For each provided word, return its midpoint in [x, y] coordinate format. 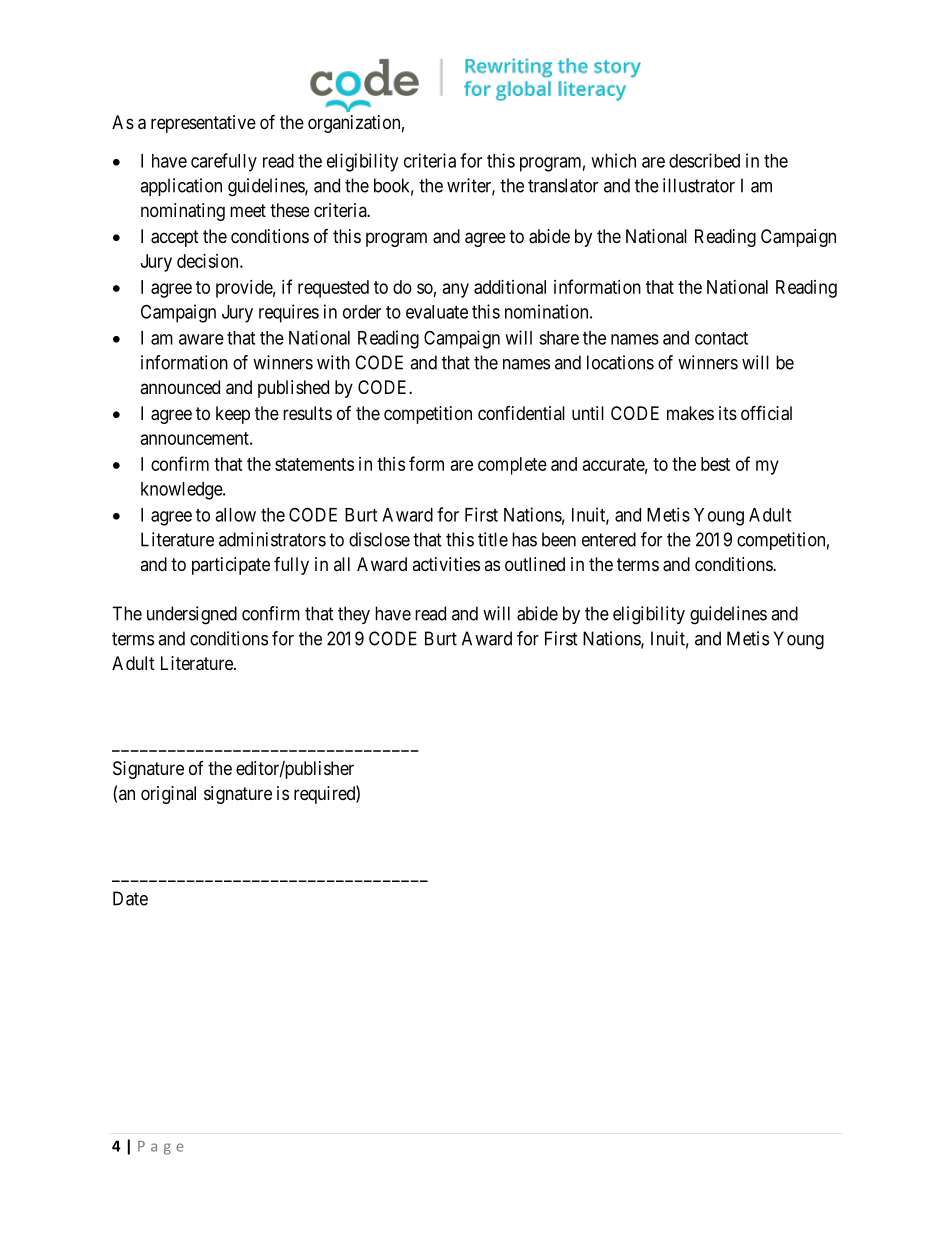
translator [563, 185]
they [354, 615]
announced [180, 387]
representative [203, 124]
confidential [521, 413]
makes [690, 413]
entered [609, 539]
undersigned [192, 615]
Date [130, 898]
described [704, 160]
